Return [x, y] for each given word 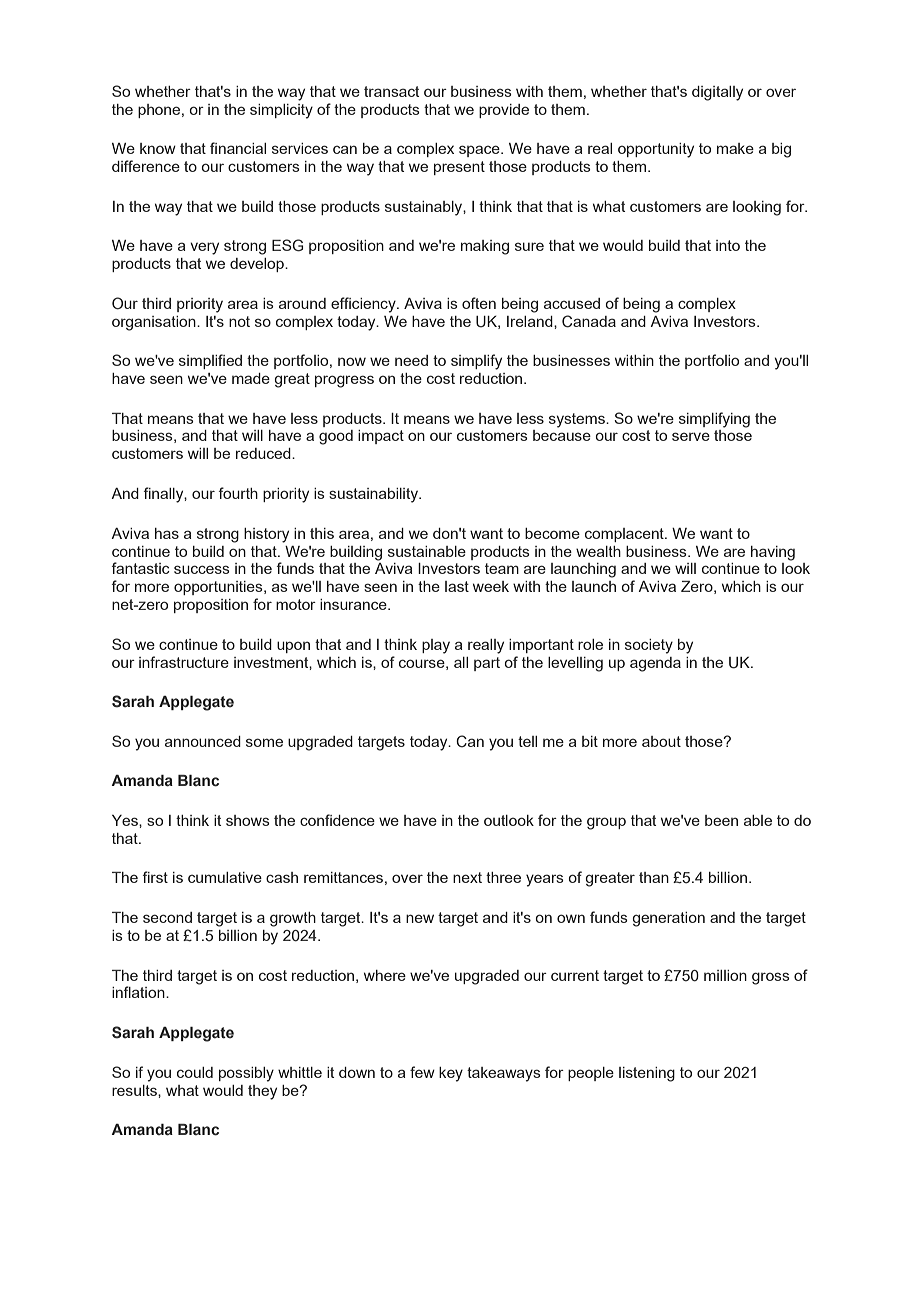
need [411, 360]
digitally [717, 93]
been [721, 820]
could [195, 1072]
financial [238, 148]
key [451, 1074]
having [773, 553]
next [467, 877]
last [457, 586]
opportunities [219, 588]
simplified [210, 361]
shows [248, 820]
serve [691, 436]
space [480, 151]
